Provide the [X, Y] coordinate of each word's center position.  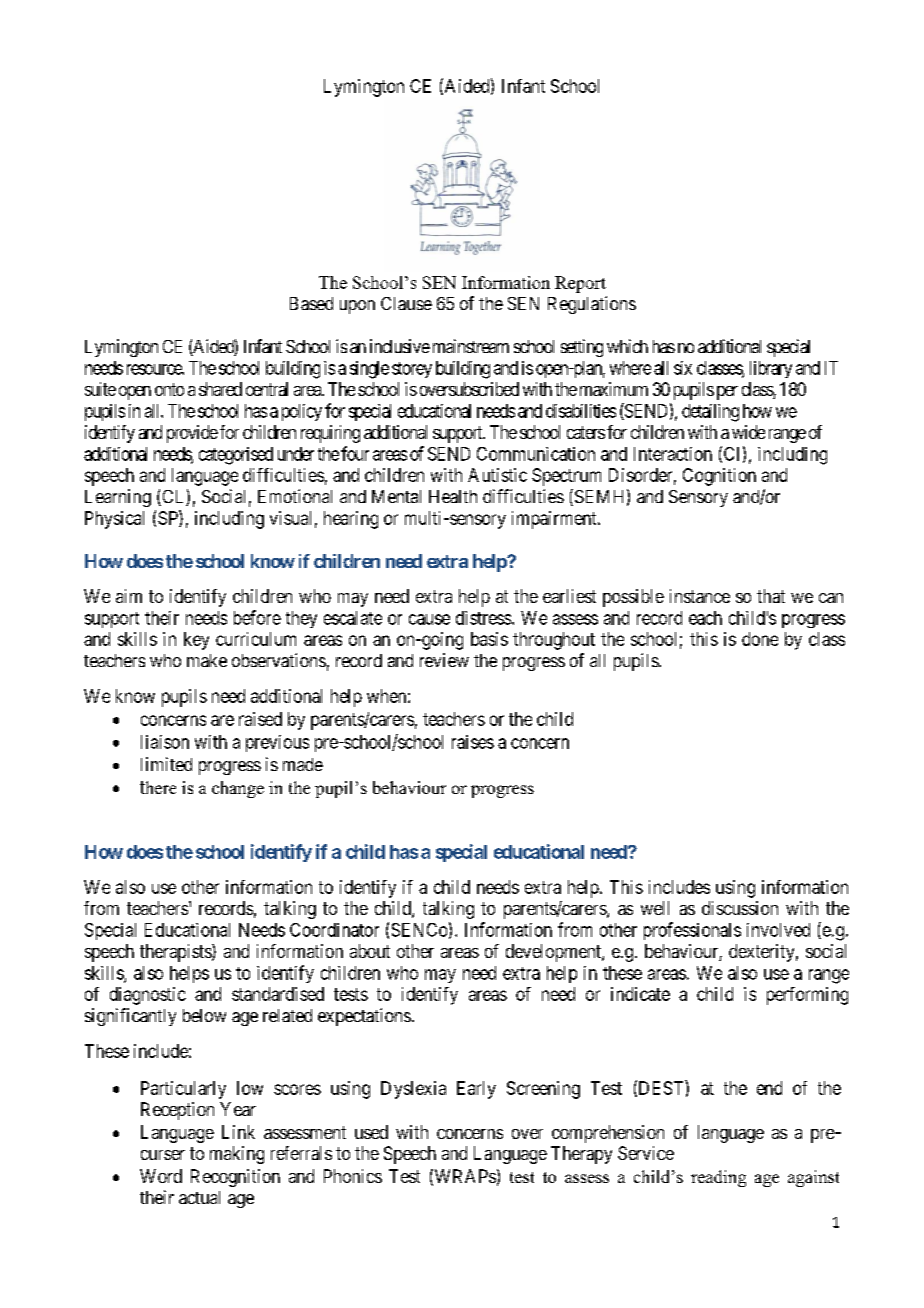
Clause [406, 303]
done [760, 639]
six [683, 368]
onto [169, 389]
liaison [165, 742]
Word [161, 1176]
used [371, 1132]
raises [473, 742]
